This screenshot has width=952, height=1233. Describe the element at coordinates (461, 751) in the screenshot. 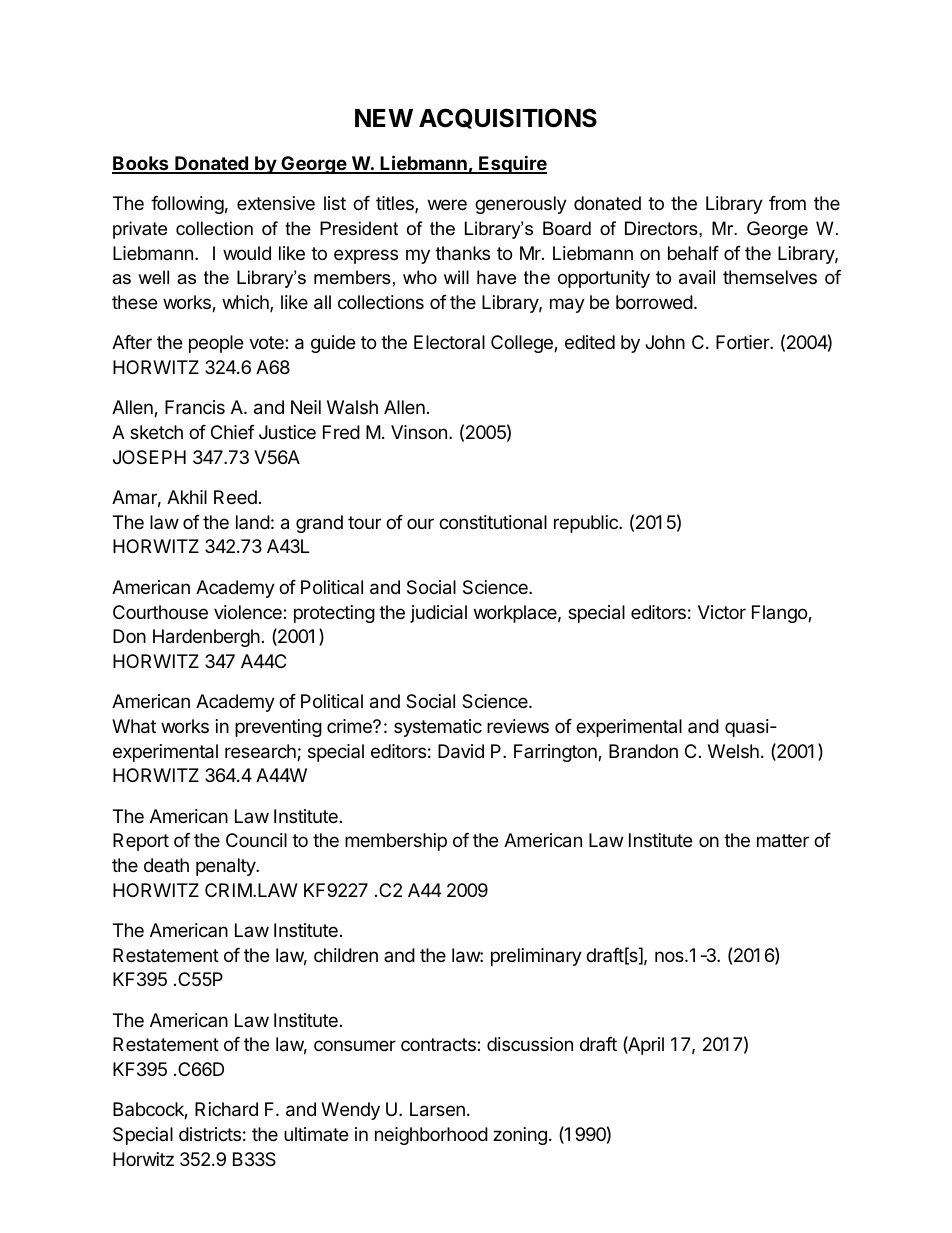

I see `David` at that location.
